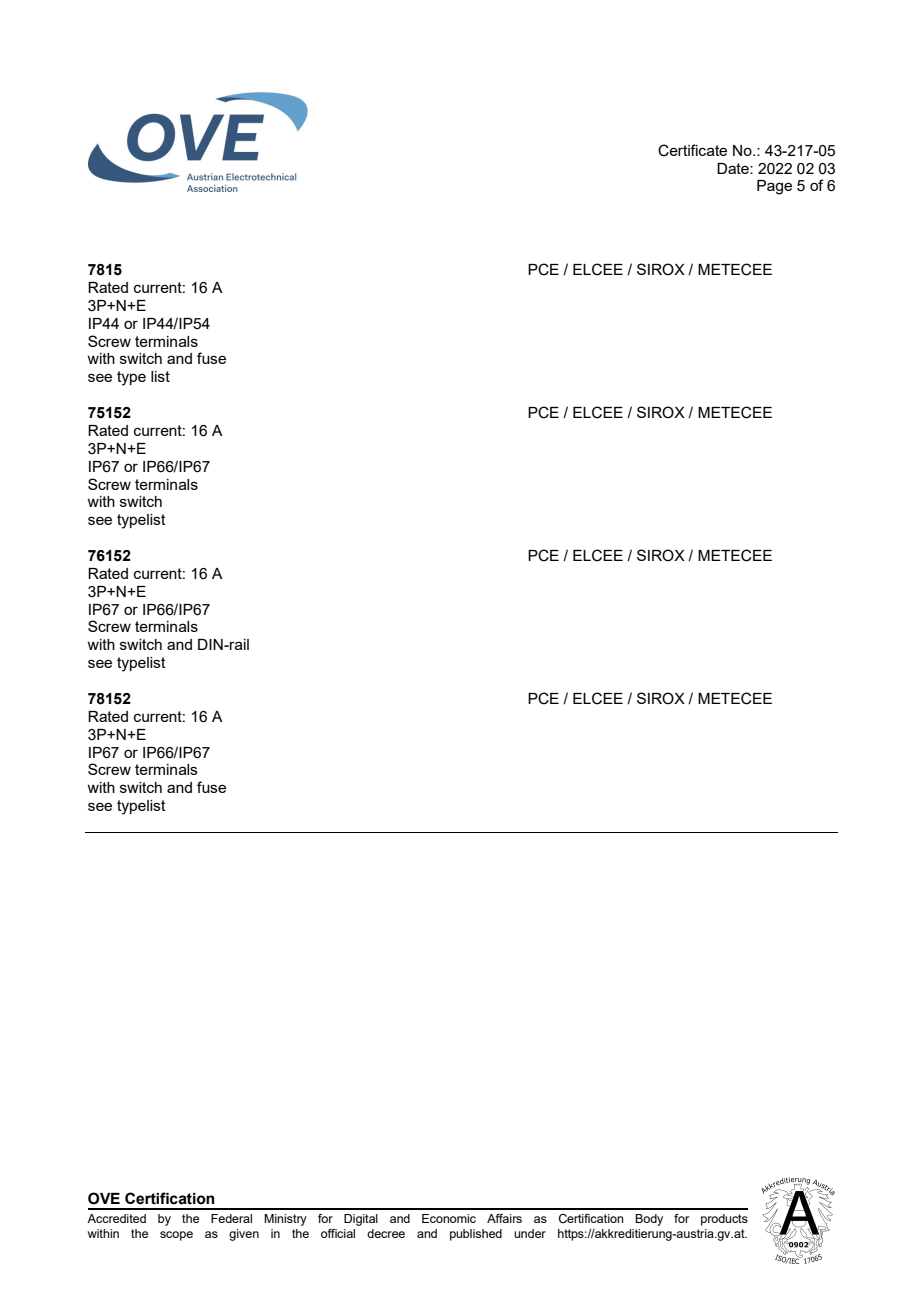  Describe the element at coordinates (231, 1218) in the document. I see `Federal` at that location.
